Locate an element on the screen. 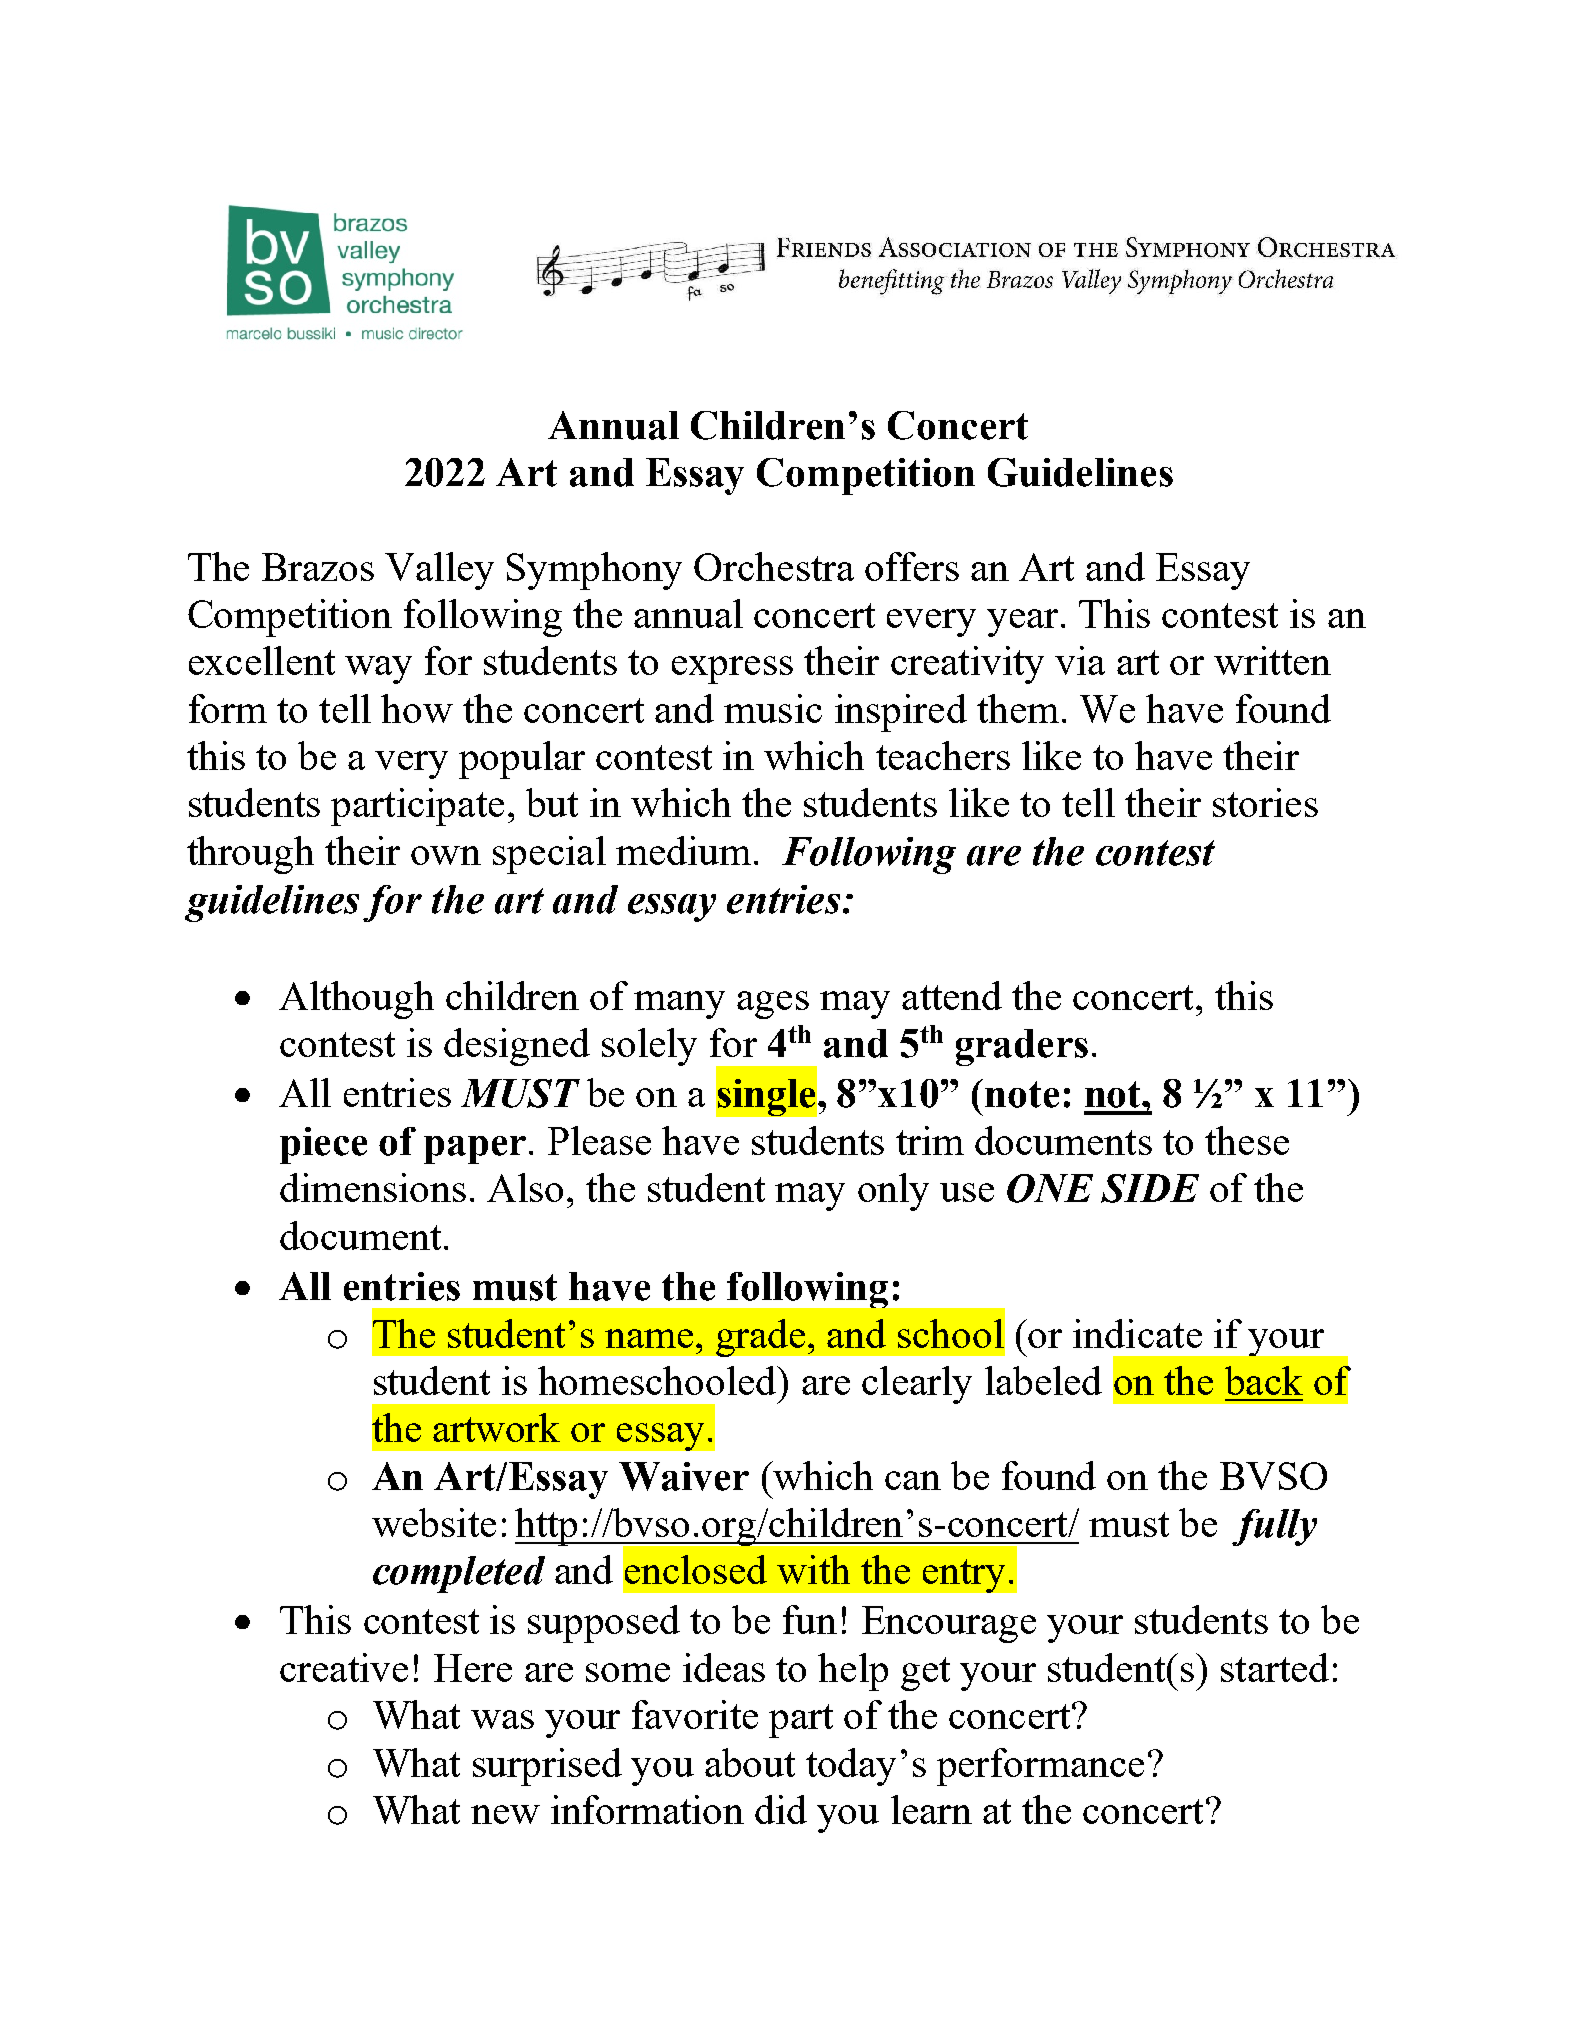 The image size is (1575, 2039). only is located at coordinates (893, 1192).
